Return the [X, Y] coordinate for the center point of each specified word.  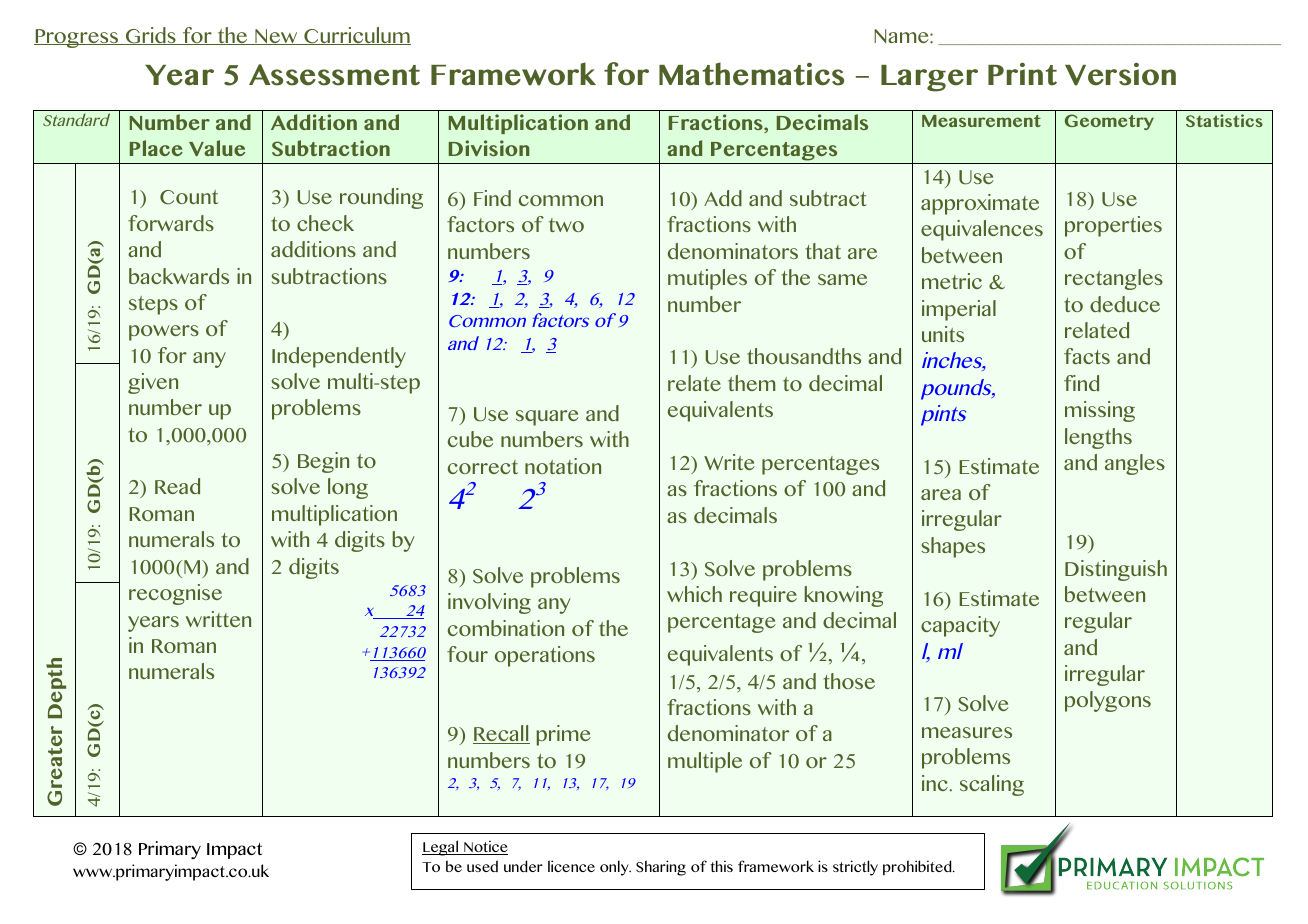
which [694, 594]
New [276, 37]
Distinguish [1116, 570]
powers [164, 333]
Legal [441, 848]
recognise [175, 594]
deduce [1125, 304]
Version [1120, 74]
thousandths [804, 356]
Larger [929, 78]
